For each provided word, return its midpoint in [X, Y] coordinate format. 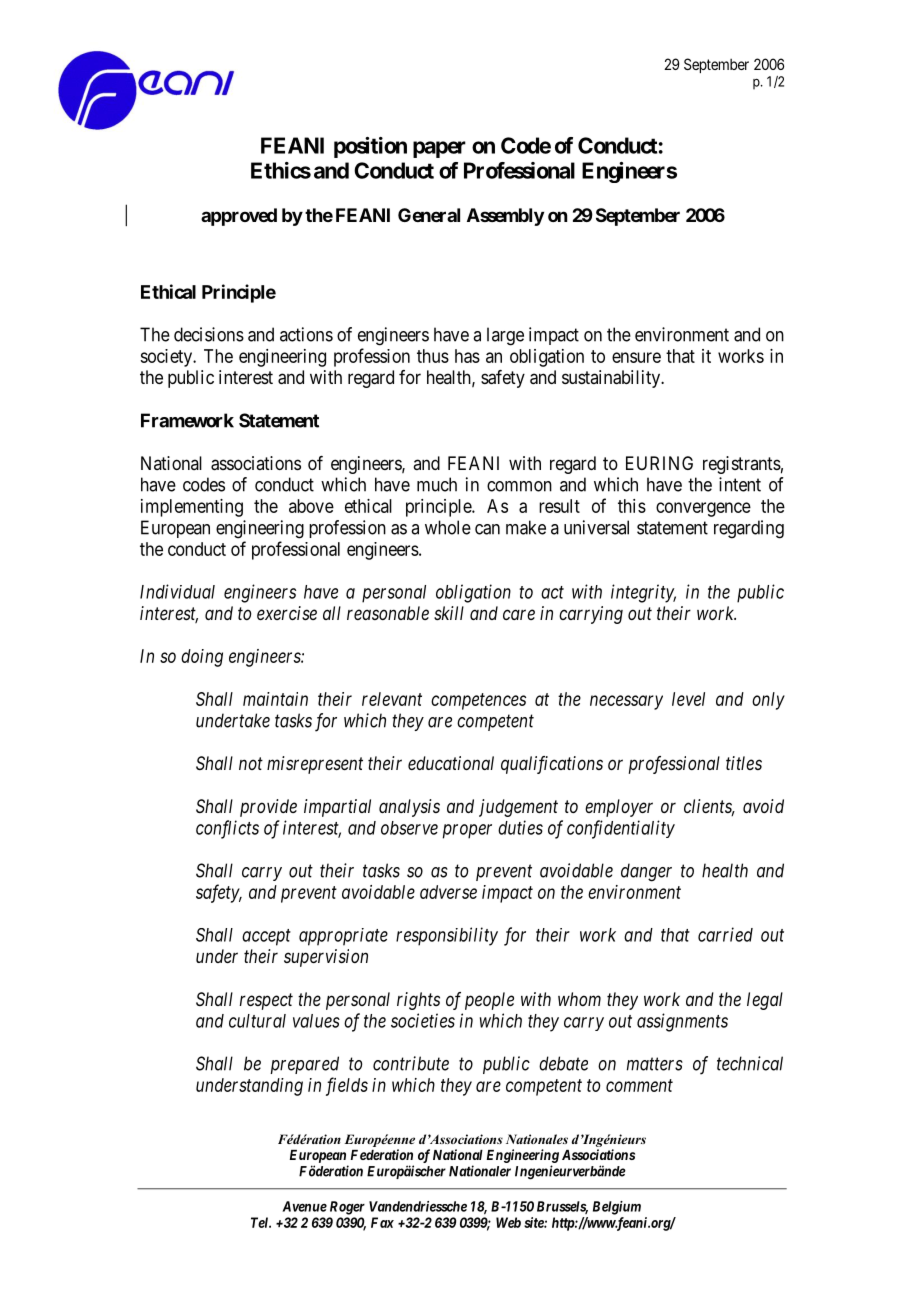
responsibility [447, 936]
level [688, 699]
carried [725, 934]
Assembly [505, 217]
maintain [275, 699]
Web [508, 1222]
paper [439, 149]
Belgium [617, 1208]
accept [266, 937]
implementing [192, 508]
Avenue [304, 1206]
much [437, 484]
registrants [742, 465]
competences [478, 701]
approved [239, 217]
